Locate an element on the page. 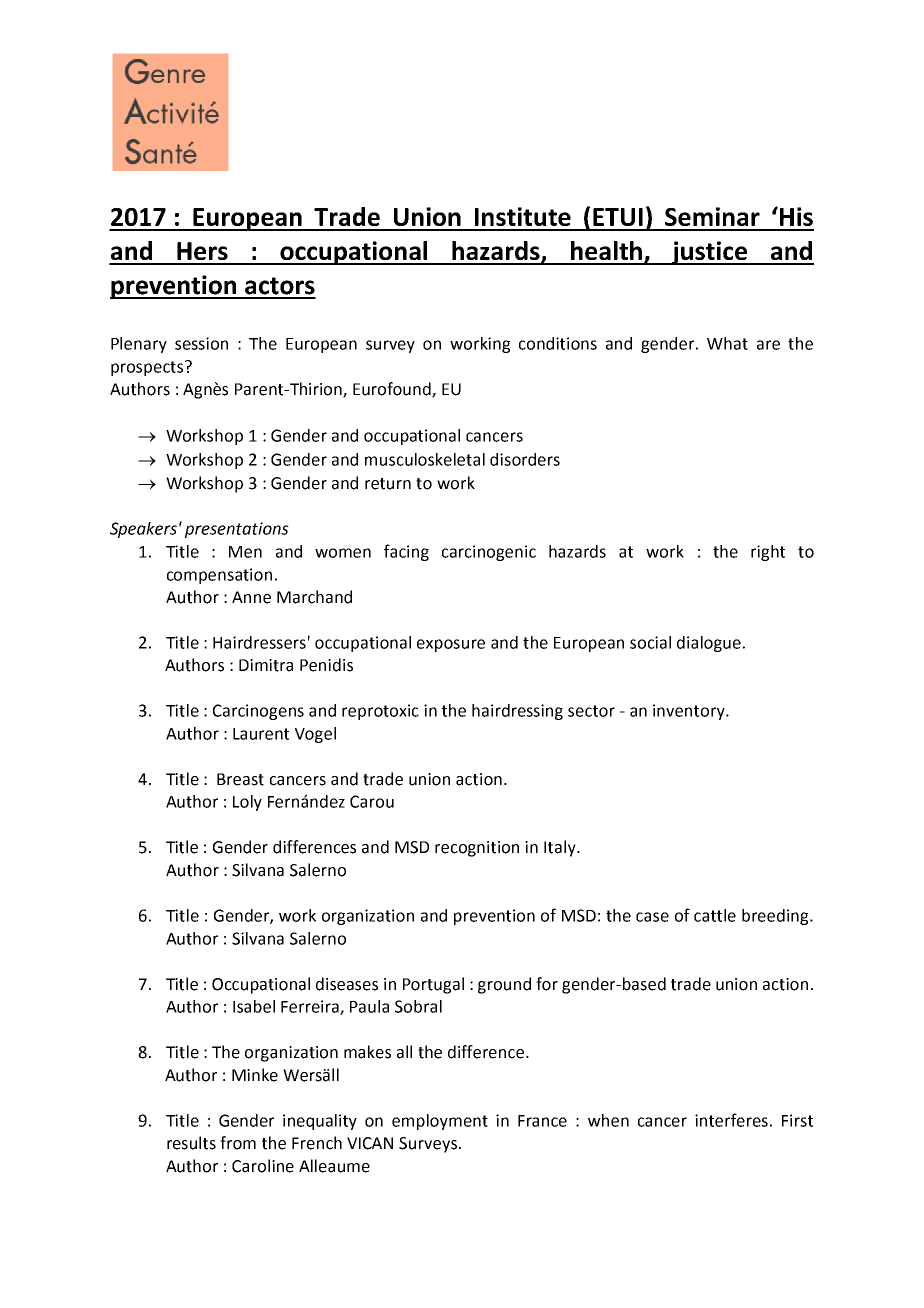 Image resolution: width=924 pixels, height=1308 pixels. session is located at coordinates (201, 343).
